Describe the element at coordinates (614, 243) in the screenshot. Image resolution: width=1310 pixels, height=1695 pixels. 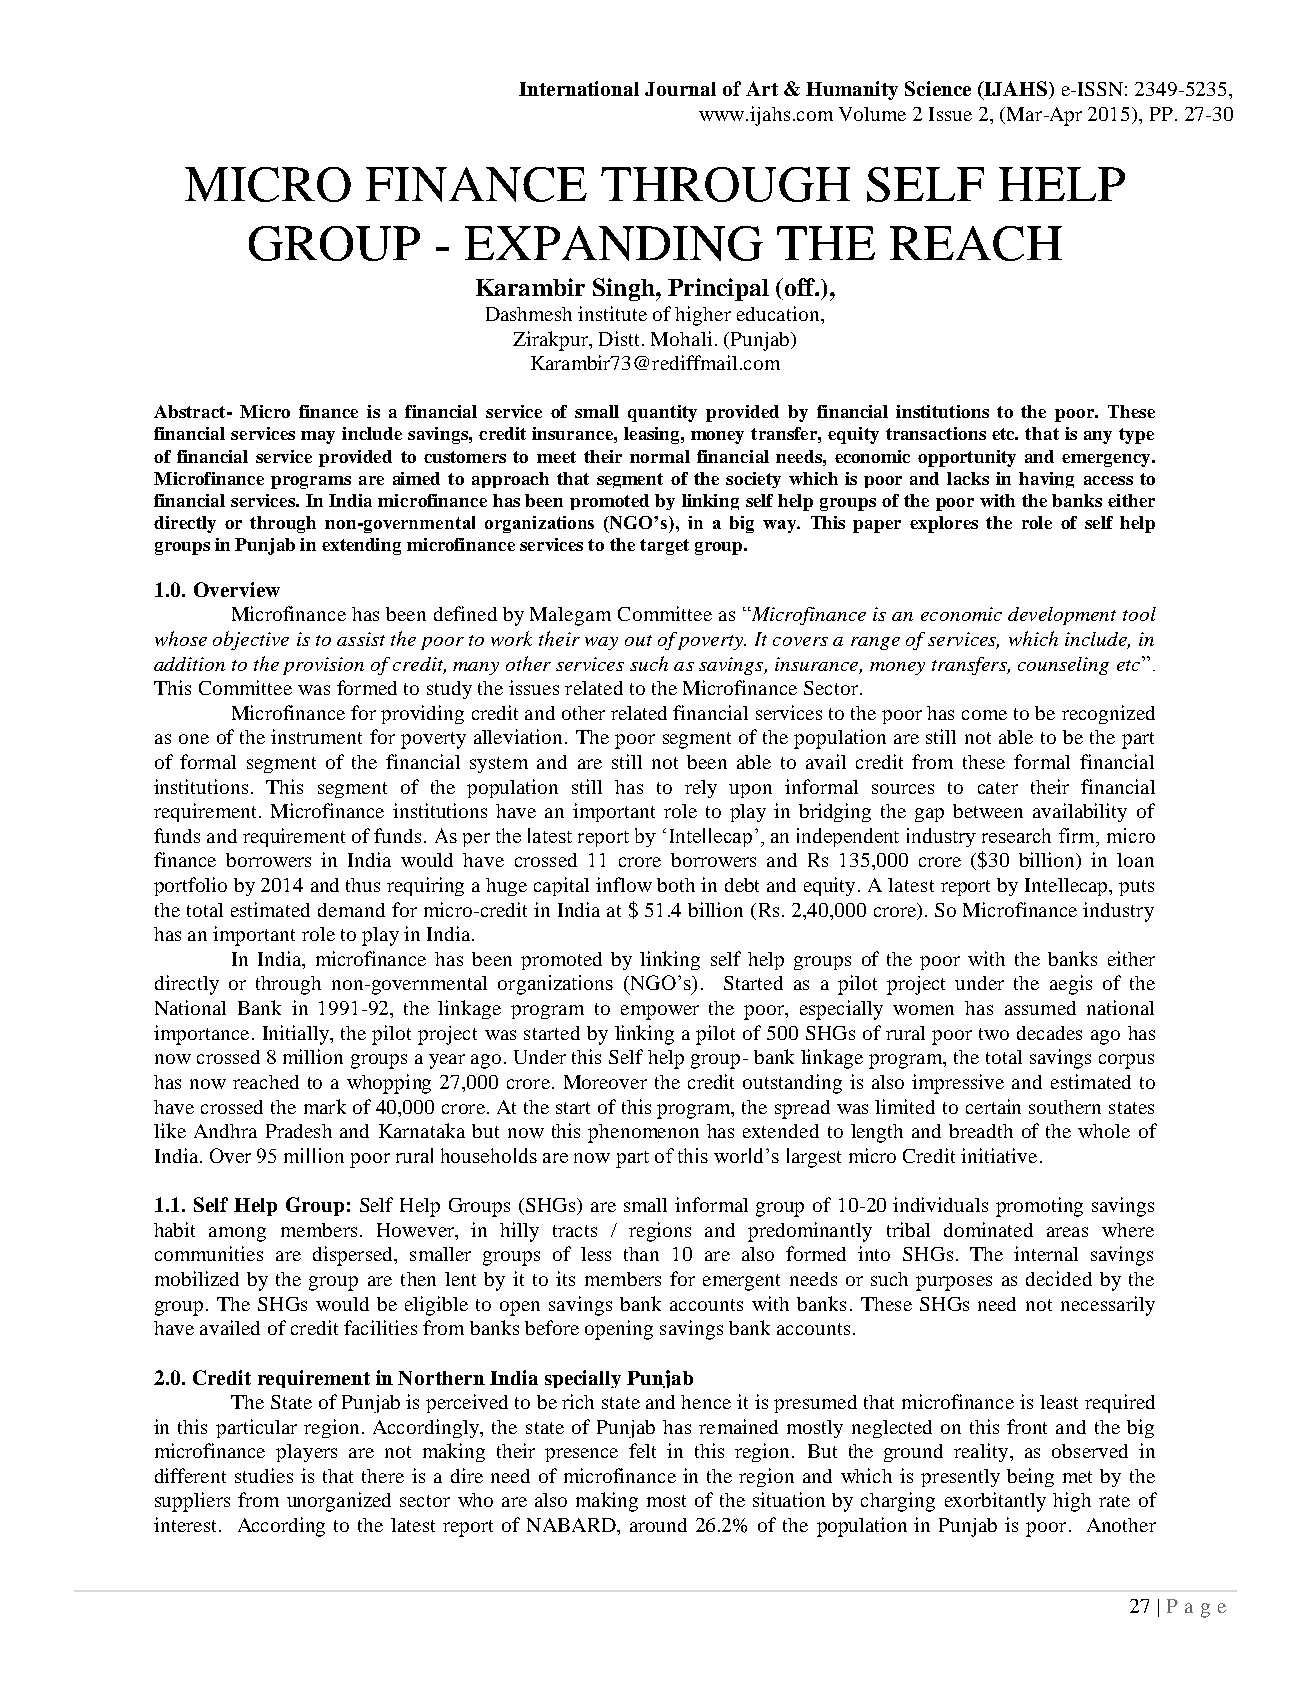
I see `EXPANDING` at that location.
